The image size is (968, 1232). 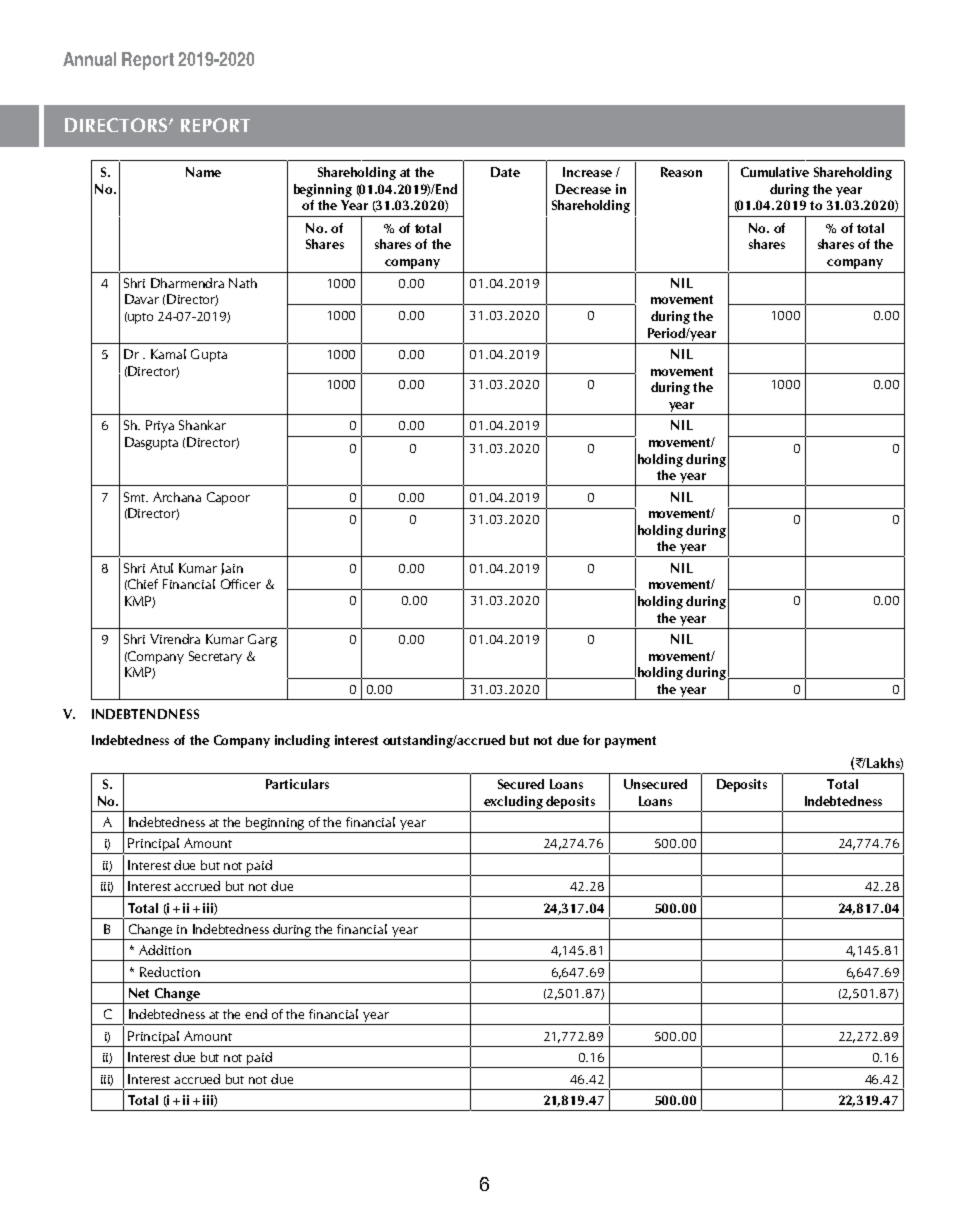 I want to click on Reduction, so click(x=170, y=972).
